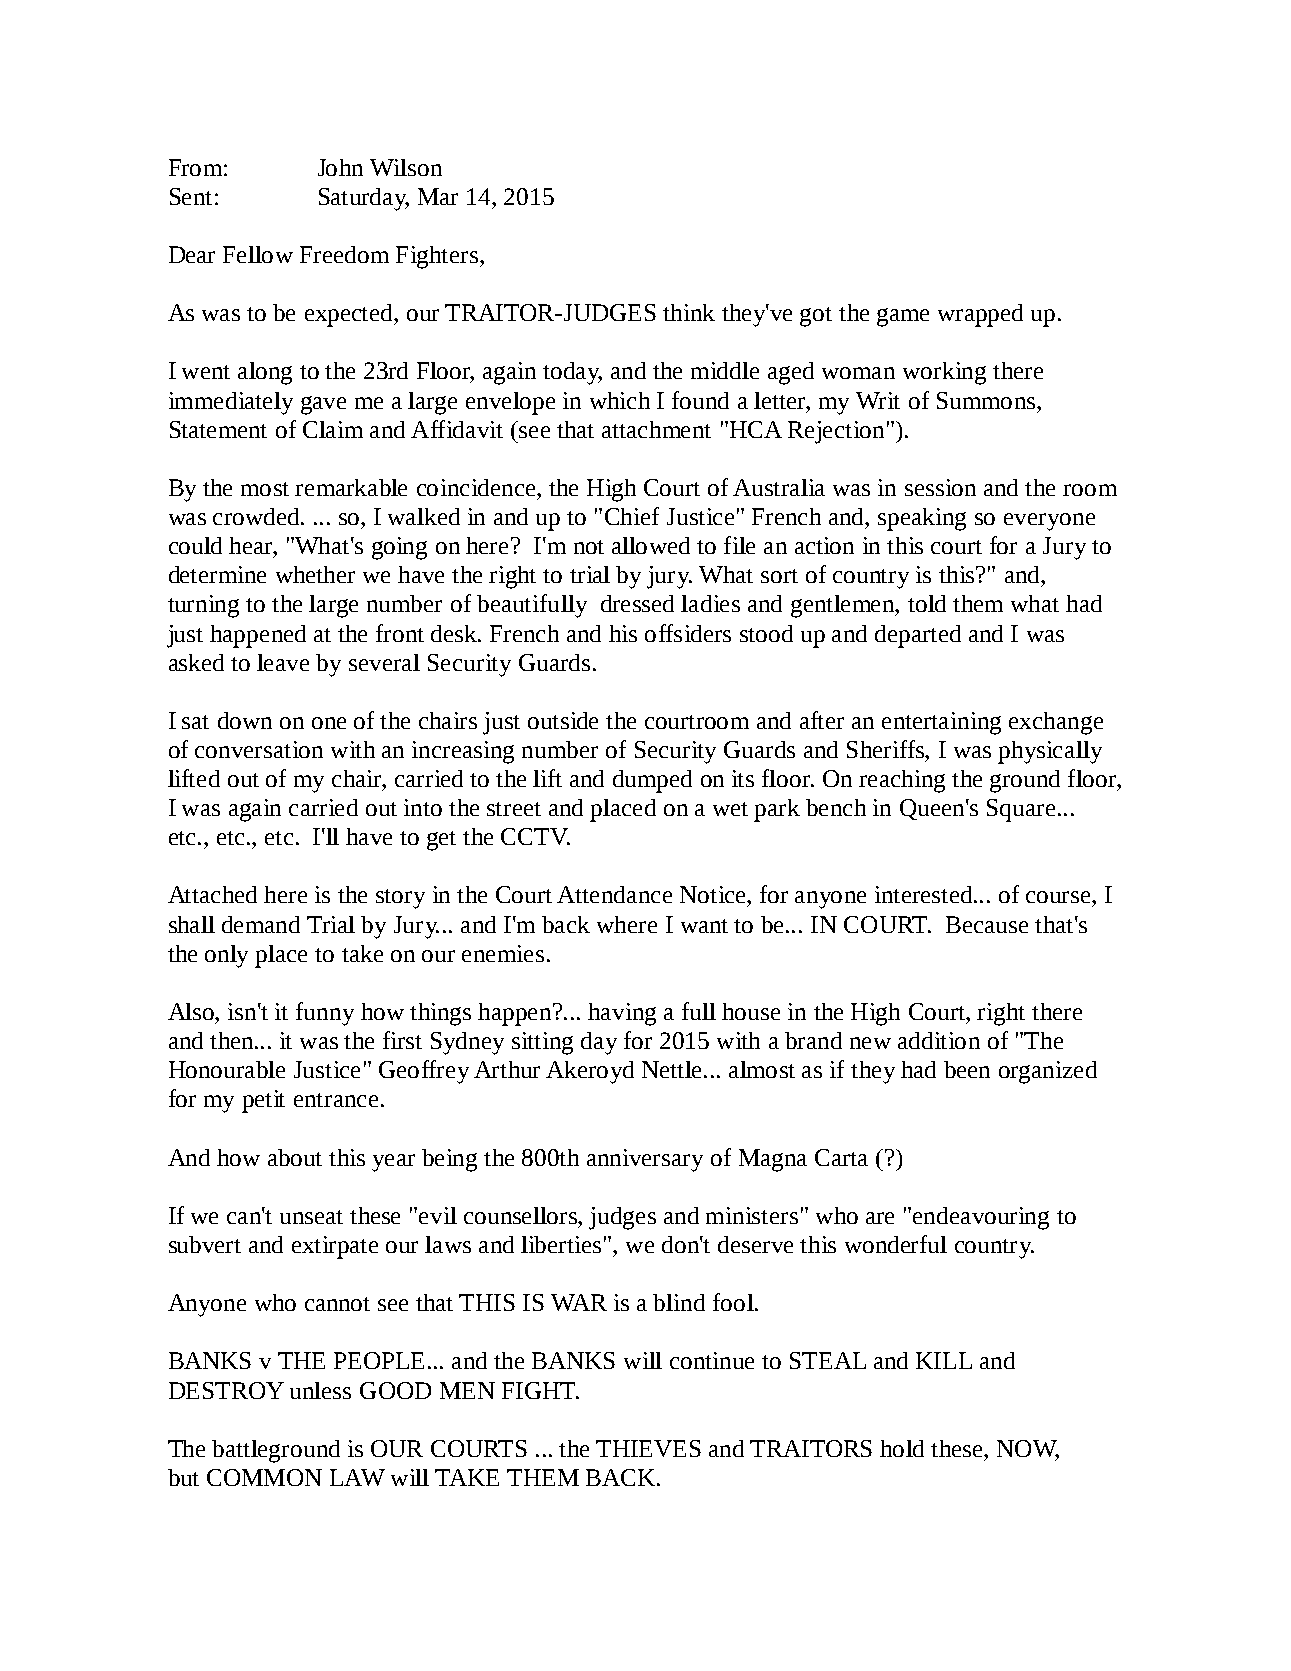  Describe the element at coordinates (258, 254) in the document. I see `Fellow` at that location.
